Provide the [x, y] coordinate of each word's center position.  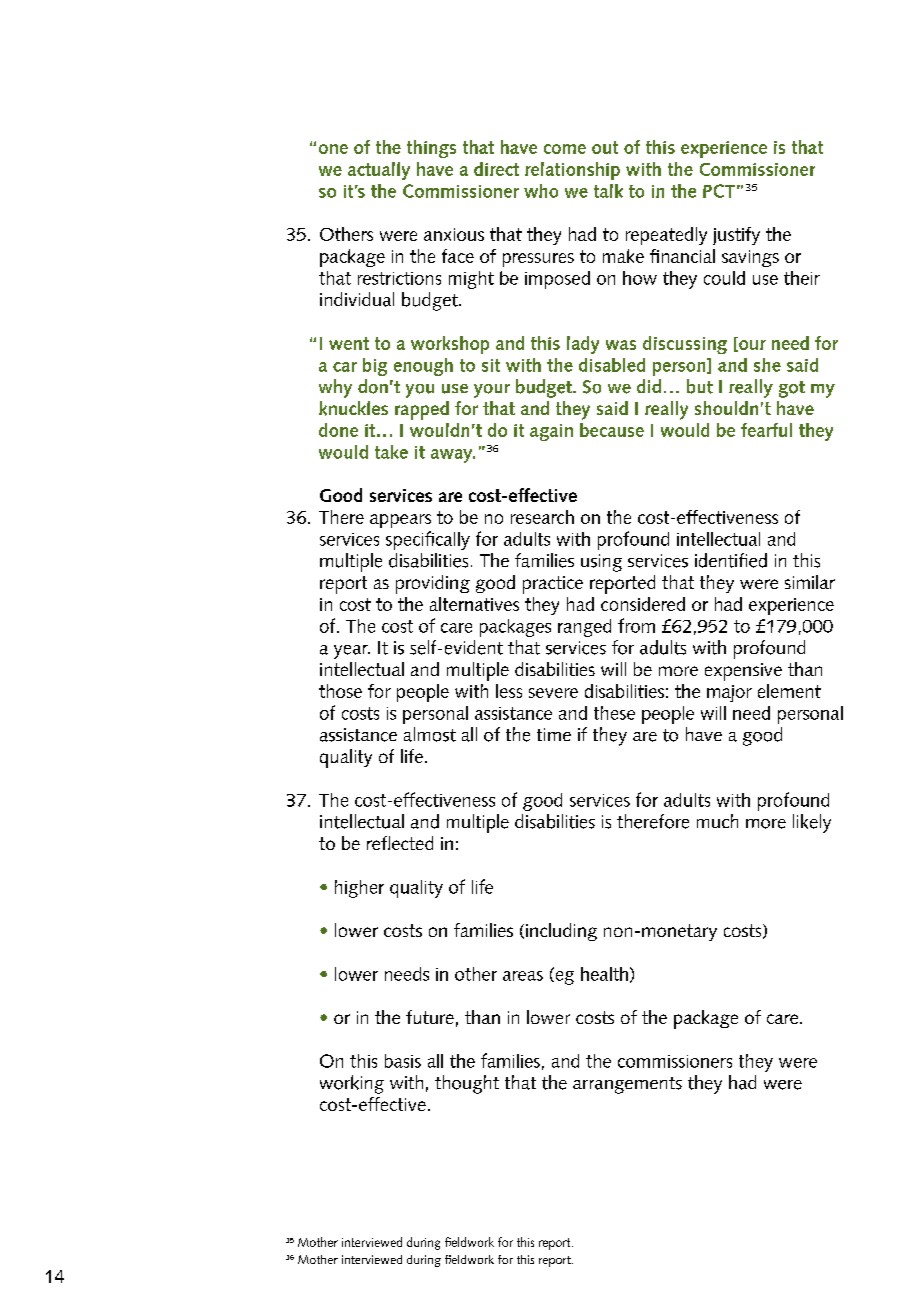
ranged [584, 628]
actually [379, 171]
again [551, 432]
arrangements [627, 1085]
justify [736, 236]
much [717, 821]
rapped [422, 410]
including [561, 932]
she [767, 365]
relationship [572, 171]
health [604, 974]
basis [403, 1061]
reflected [400, 843]
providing [433, 584]
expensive [743, 672]
